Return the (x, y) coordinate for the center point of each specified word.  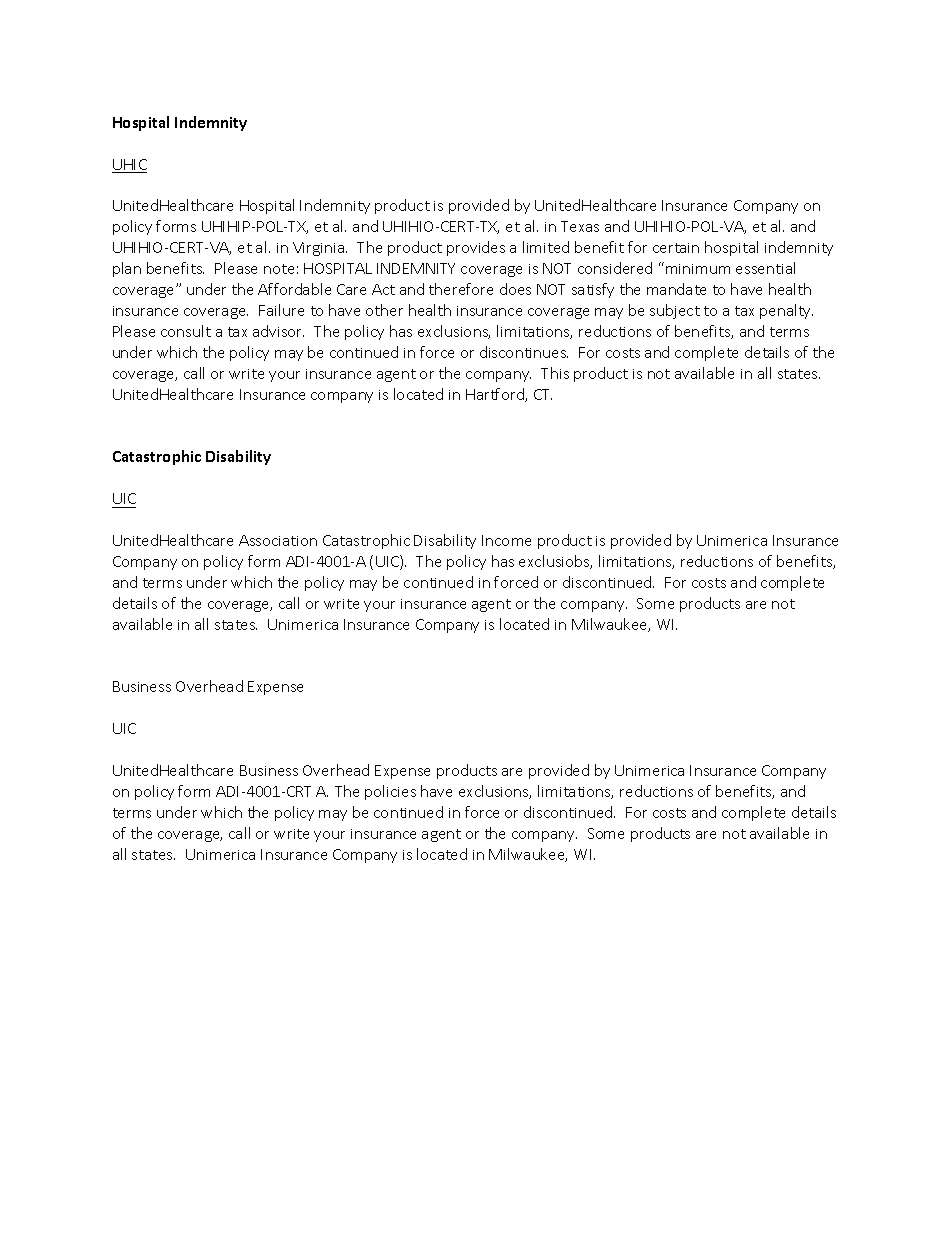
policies (390, 792)
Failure (281, 310)
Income (506, 540)
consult (186, 331)
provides (476, 248)
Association (278, 540)
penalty (786, 311)
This (555, 373)
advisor (278, 331)
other (384, 310)
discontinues (524, 352)
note (279, 269)
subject (675, 311)
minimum (698, 269)
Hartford (496, 395)
